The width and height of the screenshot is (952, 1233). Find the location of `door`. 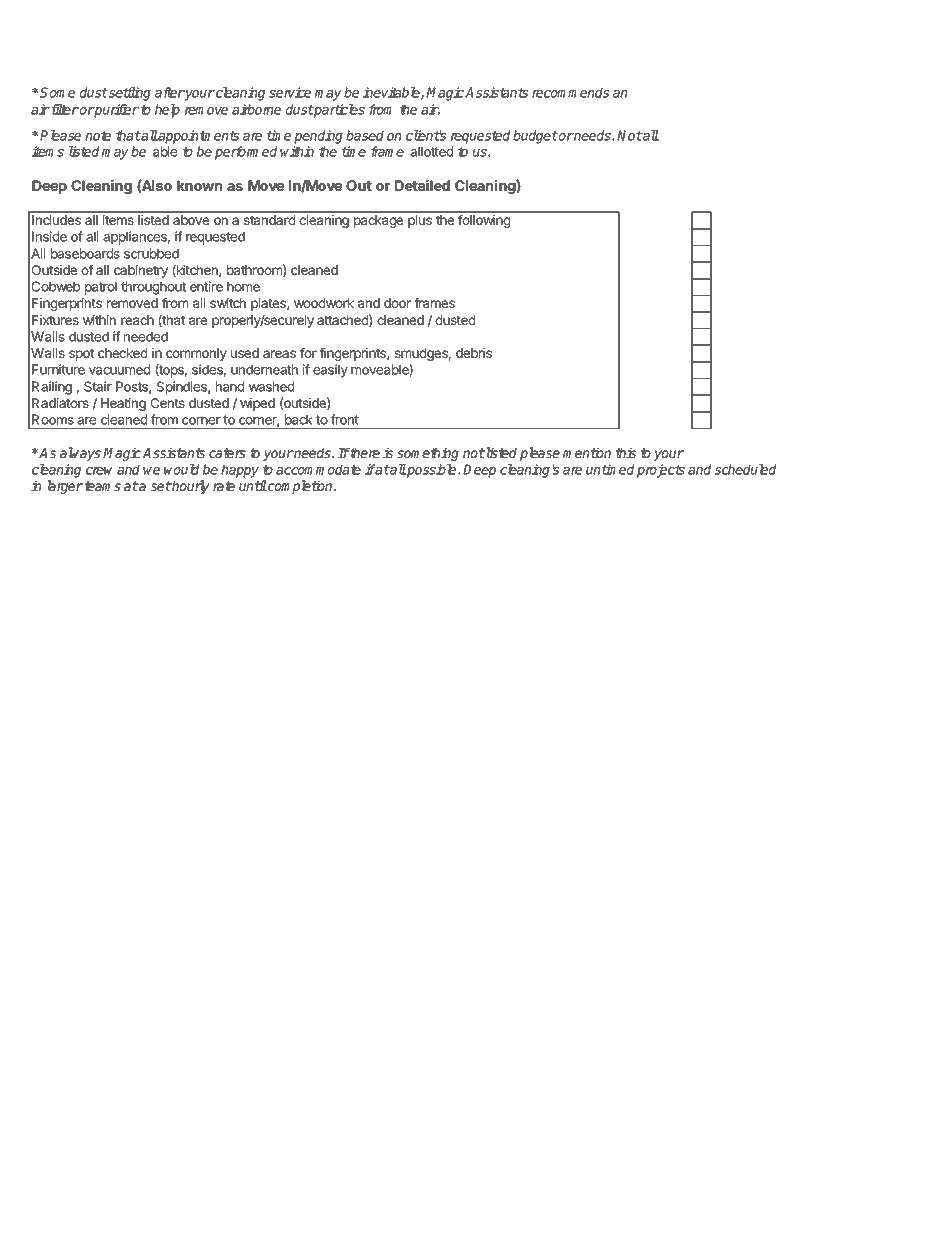

door is located at coordinates (397, 303).
